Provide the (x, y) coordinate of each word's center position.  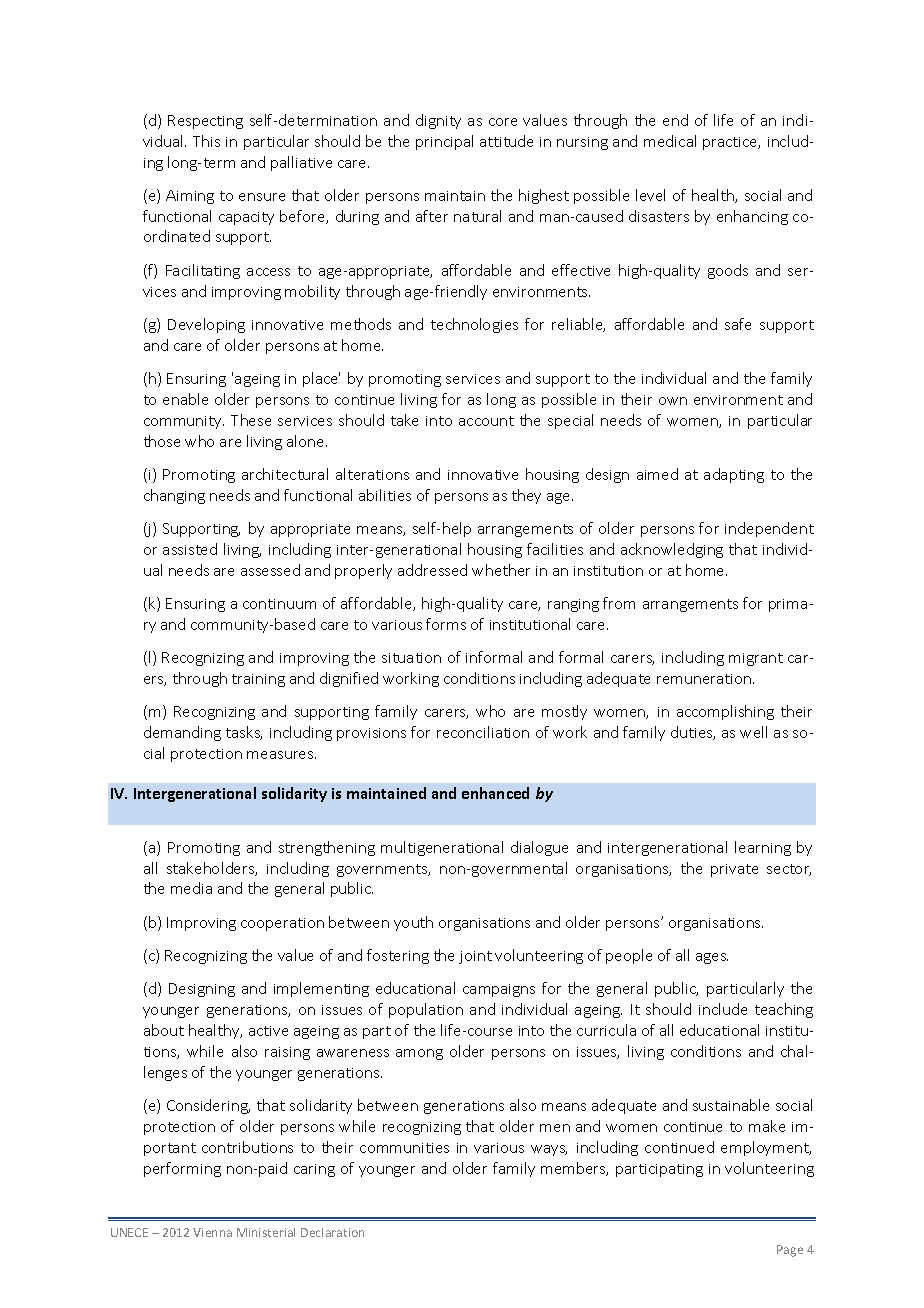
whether (501, 570)
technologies (474, 325)
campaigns (499, 990)
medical (670, 141)
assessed (270, 570)
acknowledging (672, 550)
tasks (244, 733)
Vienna (212, 1232)
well (753, 732)
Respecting (205, 122)
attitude (506, 141)
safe (738, 324)
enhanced (495, 793)
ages (712, 958)
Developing (206, 325)
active (268, 1031)
